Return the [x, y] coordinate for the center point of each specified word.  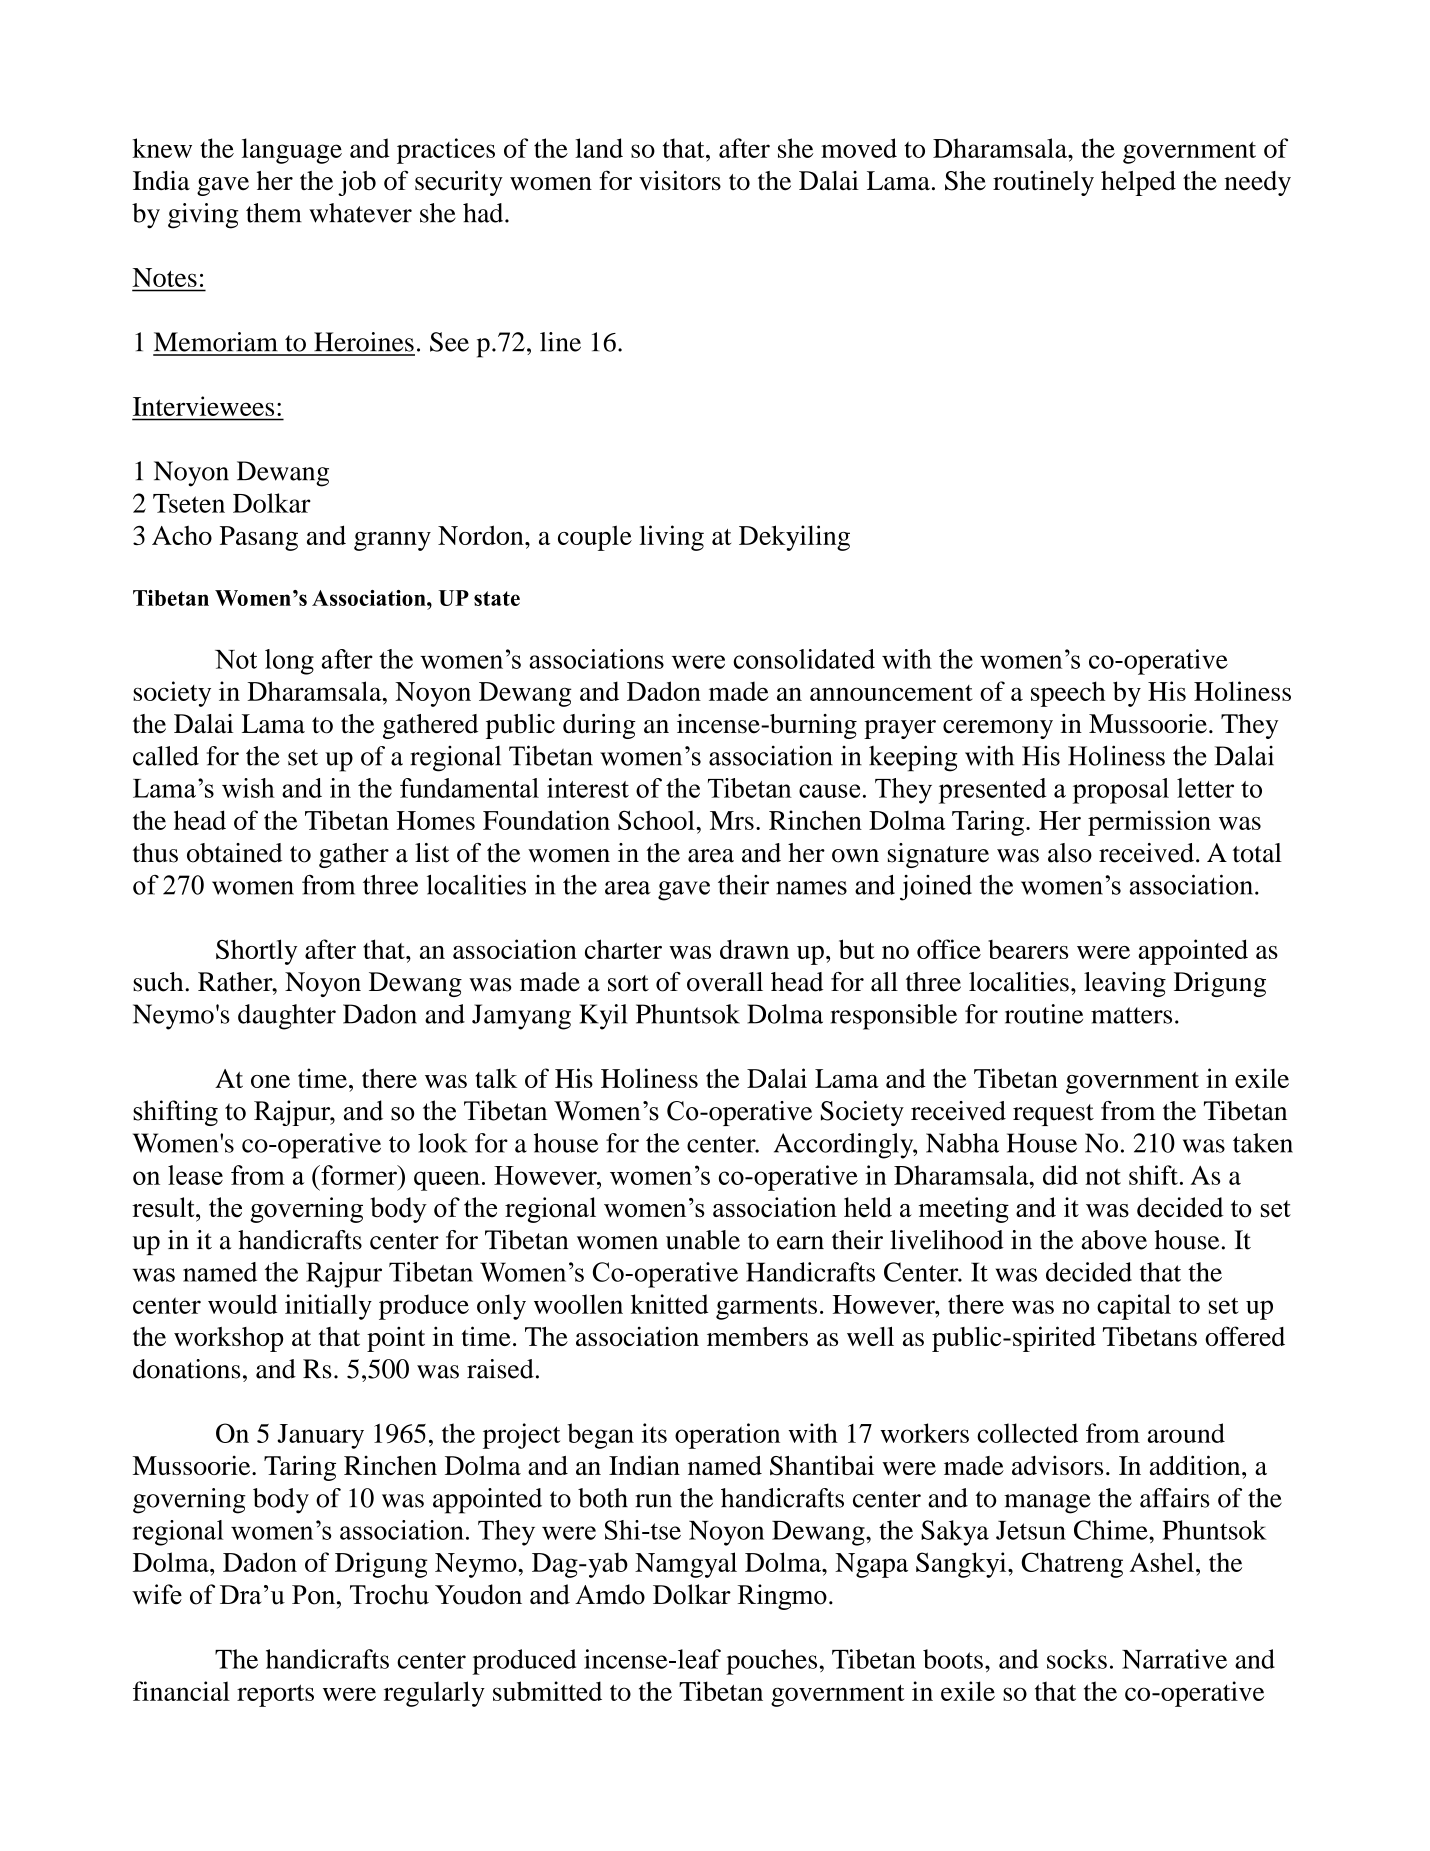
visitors [680, 180]
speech [1068, 694]
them [274, 213]
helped [1138, 183]
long [289, 662]
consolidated [804, 659]
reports [275, 1695]
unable [703, 1240]
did [1060, 1175]
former [359, 1175]
